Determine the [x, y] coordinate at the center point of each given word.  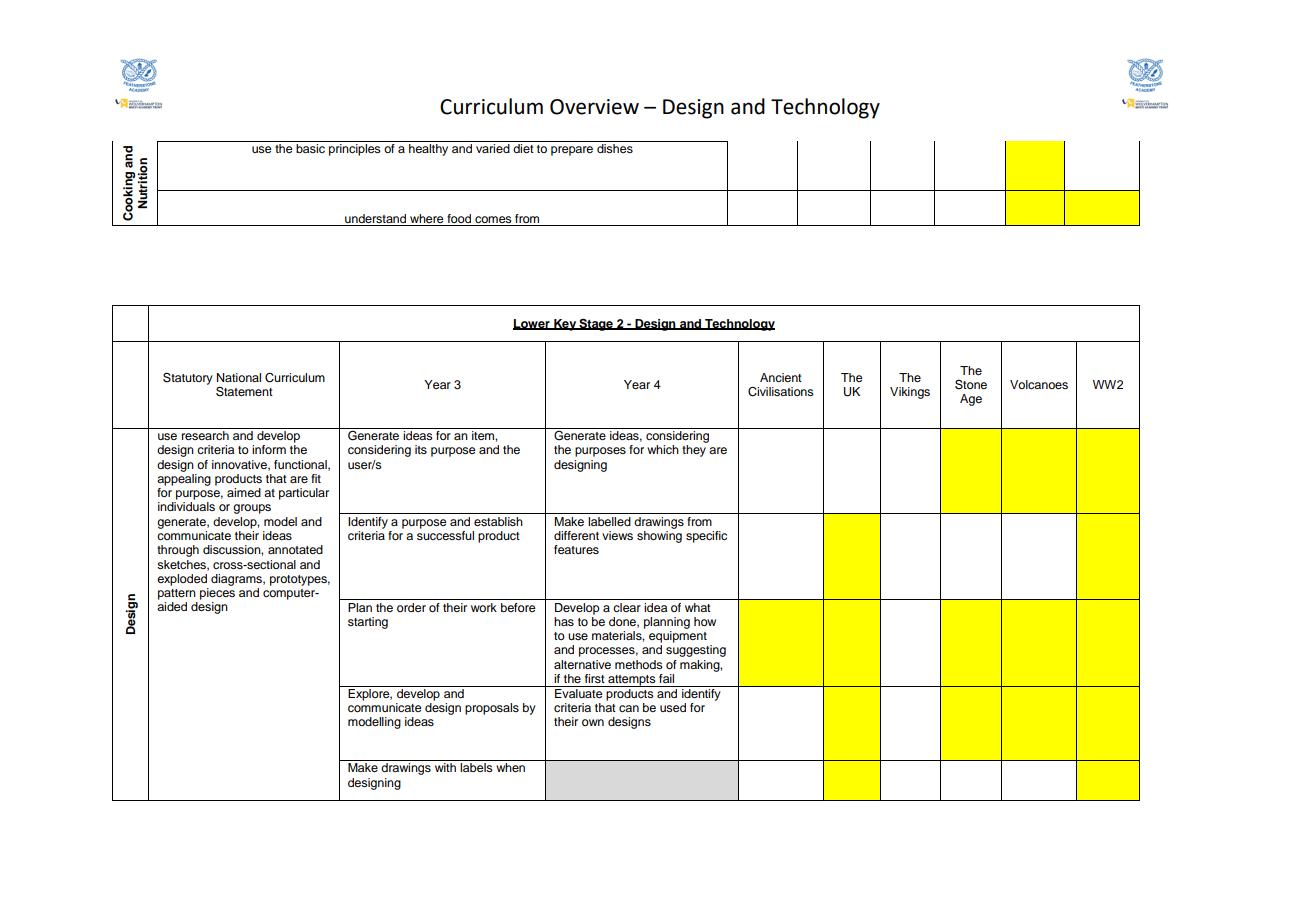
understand [375, 218]
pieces [217, 594]
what [698, 607]
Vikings [910, 393]
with [445, 767]
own [593, 722]
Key [565, 325]
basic [310, 148]
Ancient [781, 377]
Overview [594, 107]
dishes [615, 148]
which [663, 449]
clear [627, 607]
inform [269, 449]
